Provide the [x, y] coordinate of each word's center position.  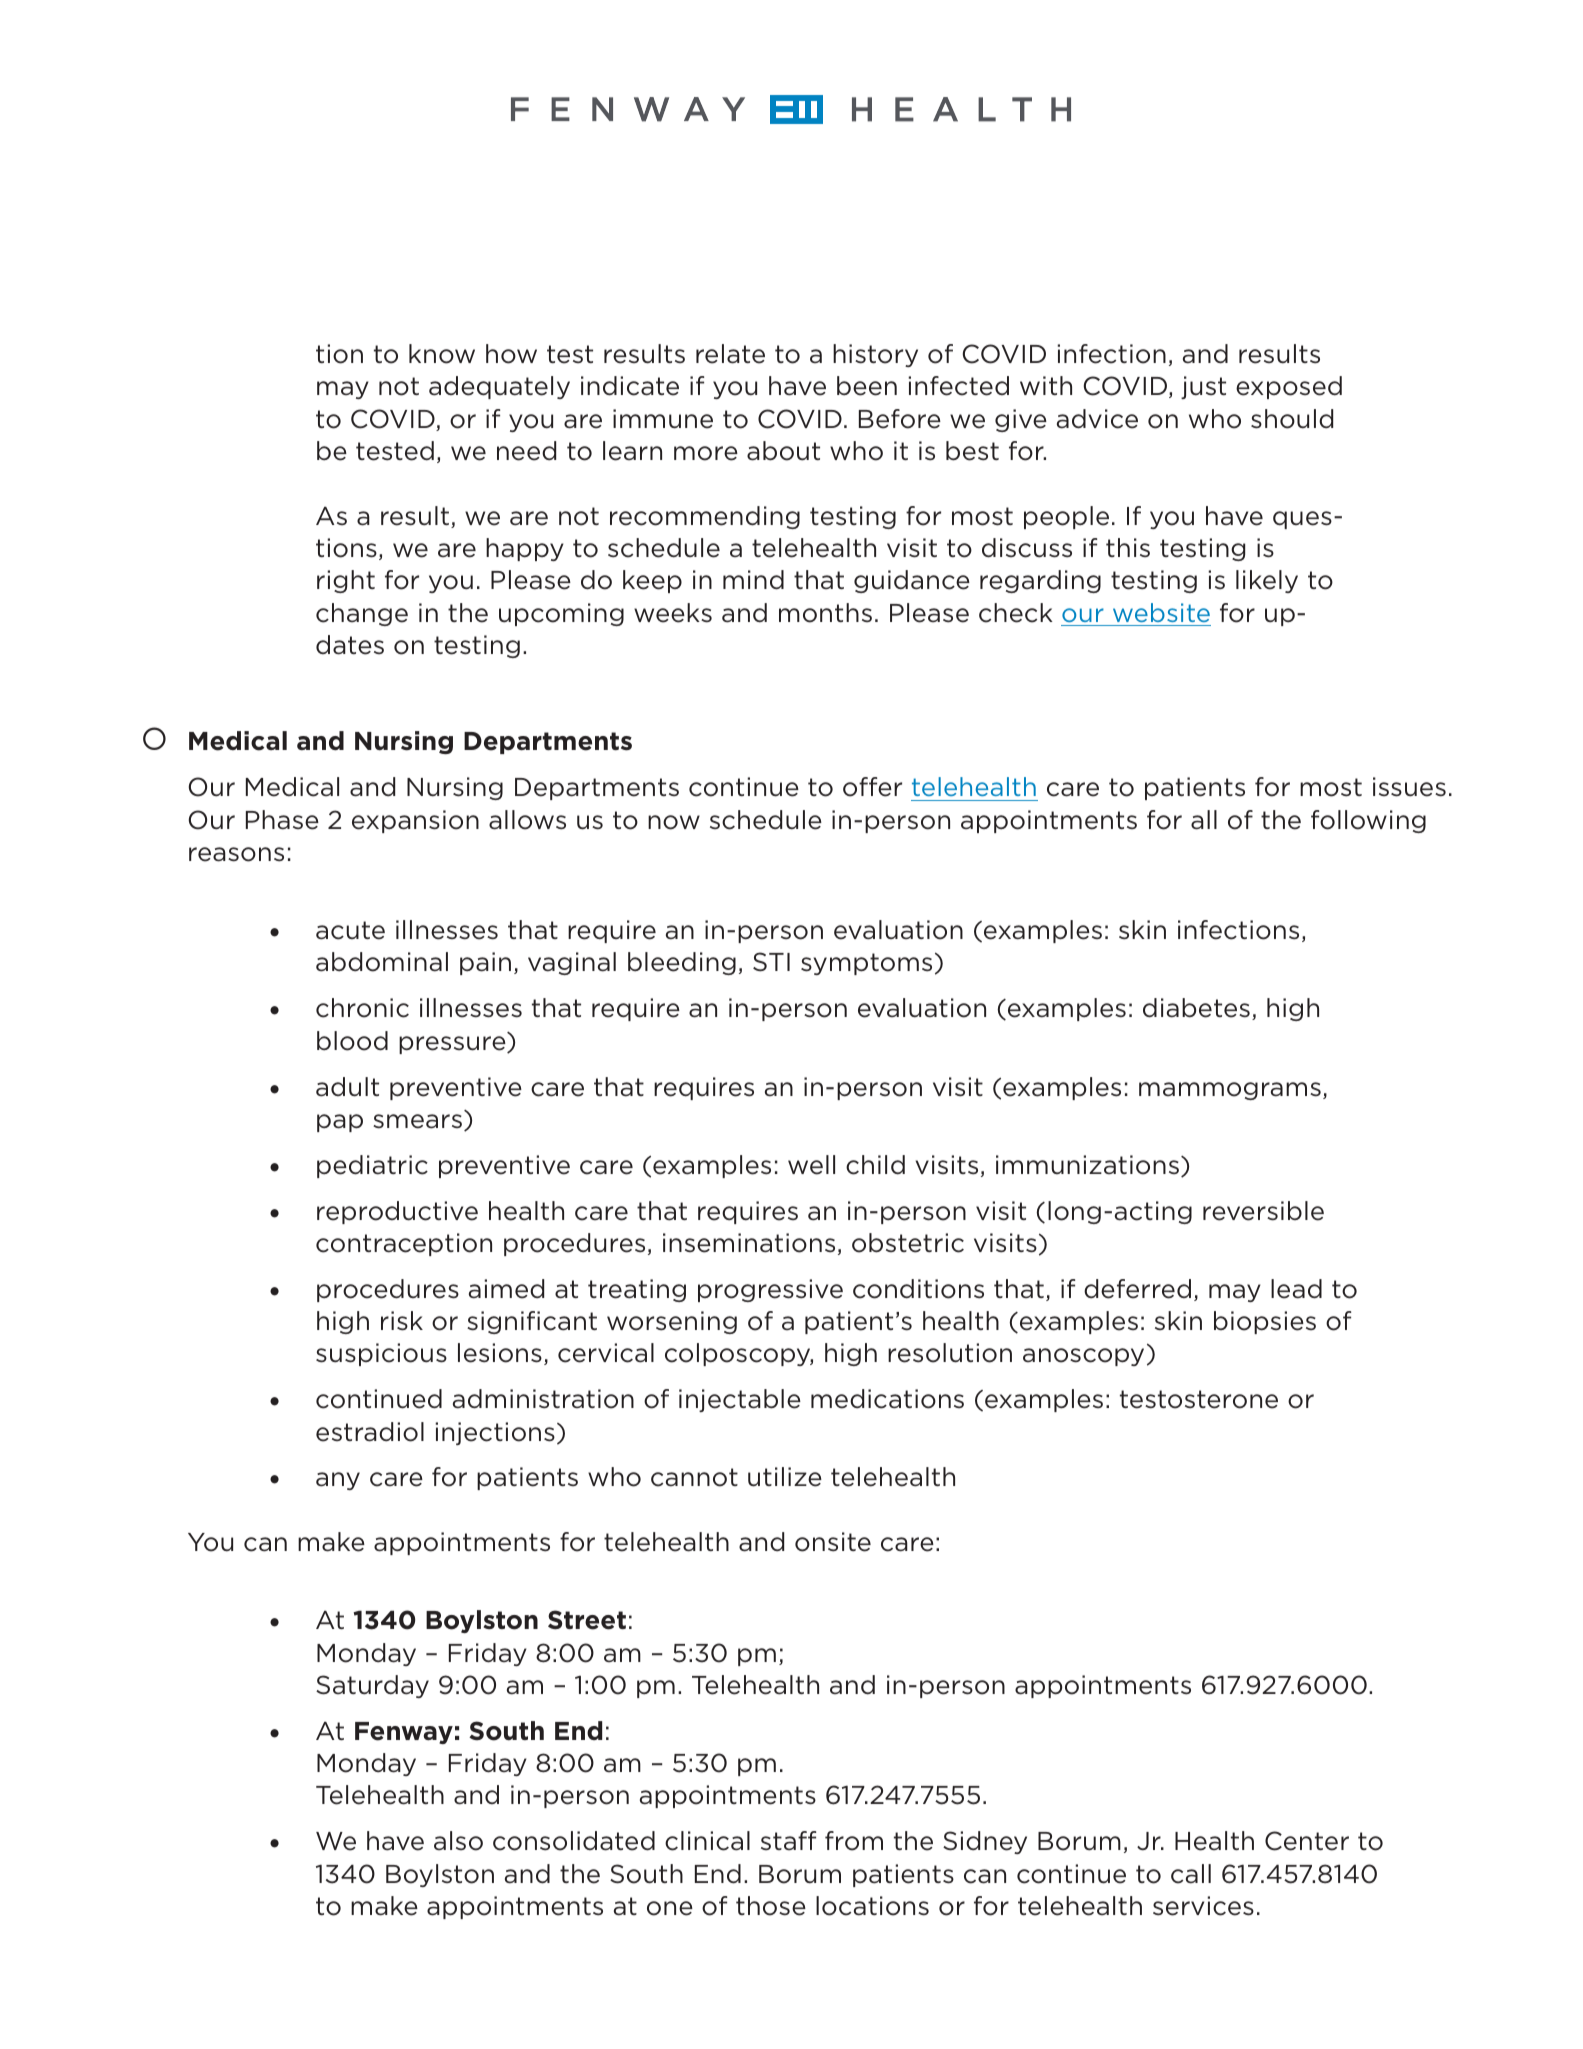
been [867, 386]
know [442, 354]
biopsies [1265, 1322]
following [1368, 821]
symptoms [866, 964]
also [458, 1841]
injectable [740, 1400]
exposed [1289, 387]
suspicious [381, 1354]
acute [350, 930]
